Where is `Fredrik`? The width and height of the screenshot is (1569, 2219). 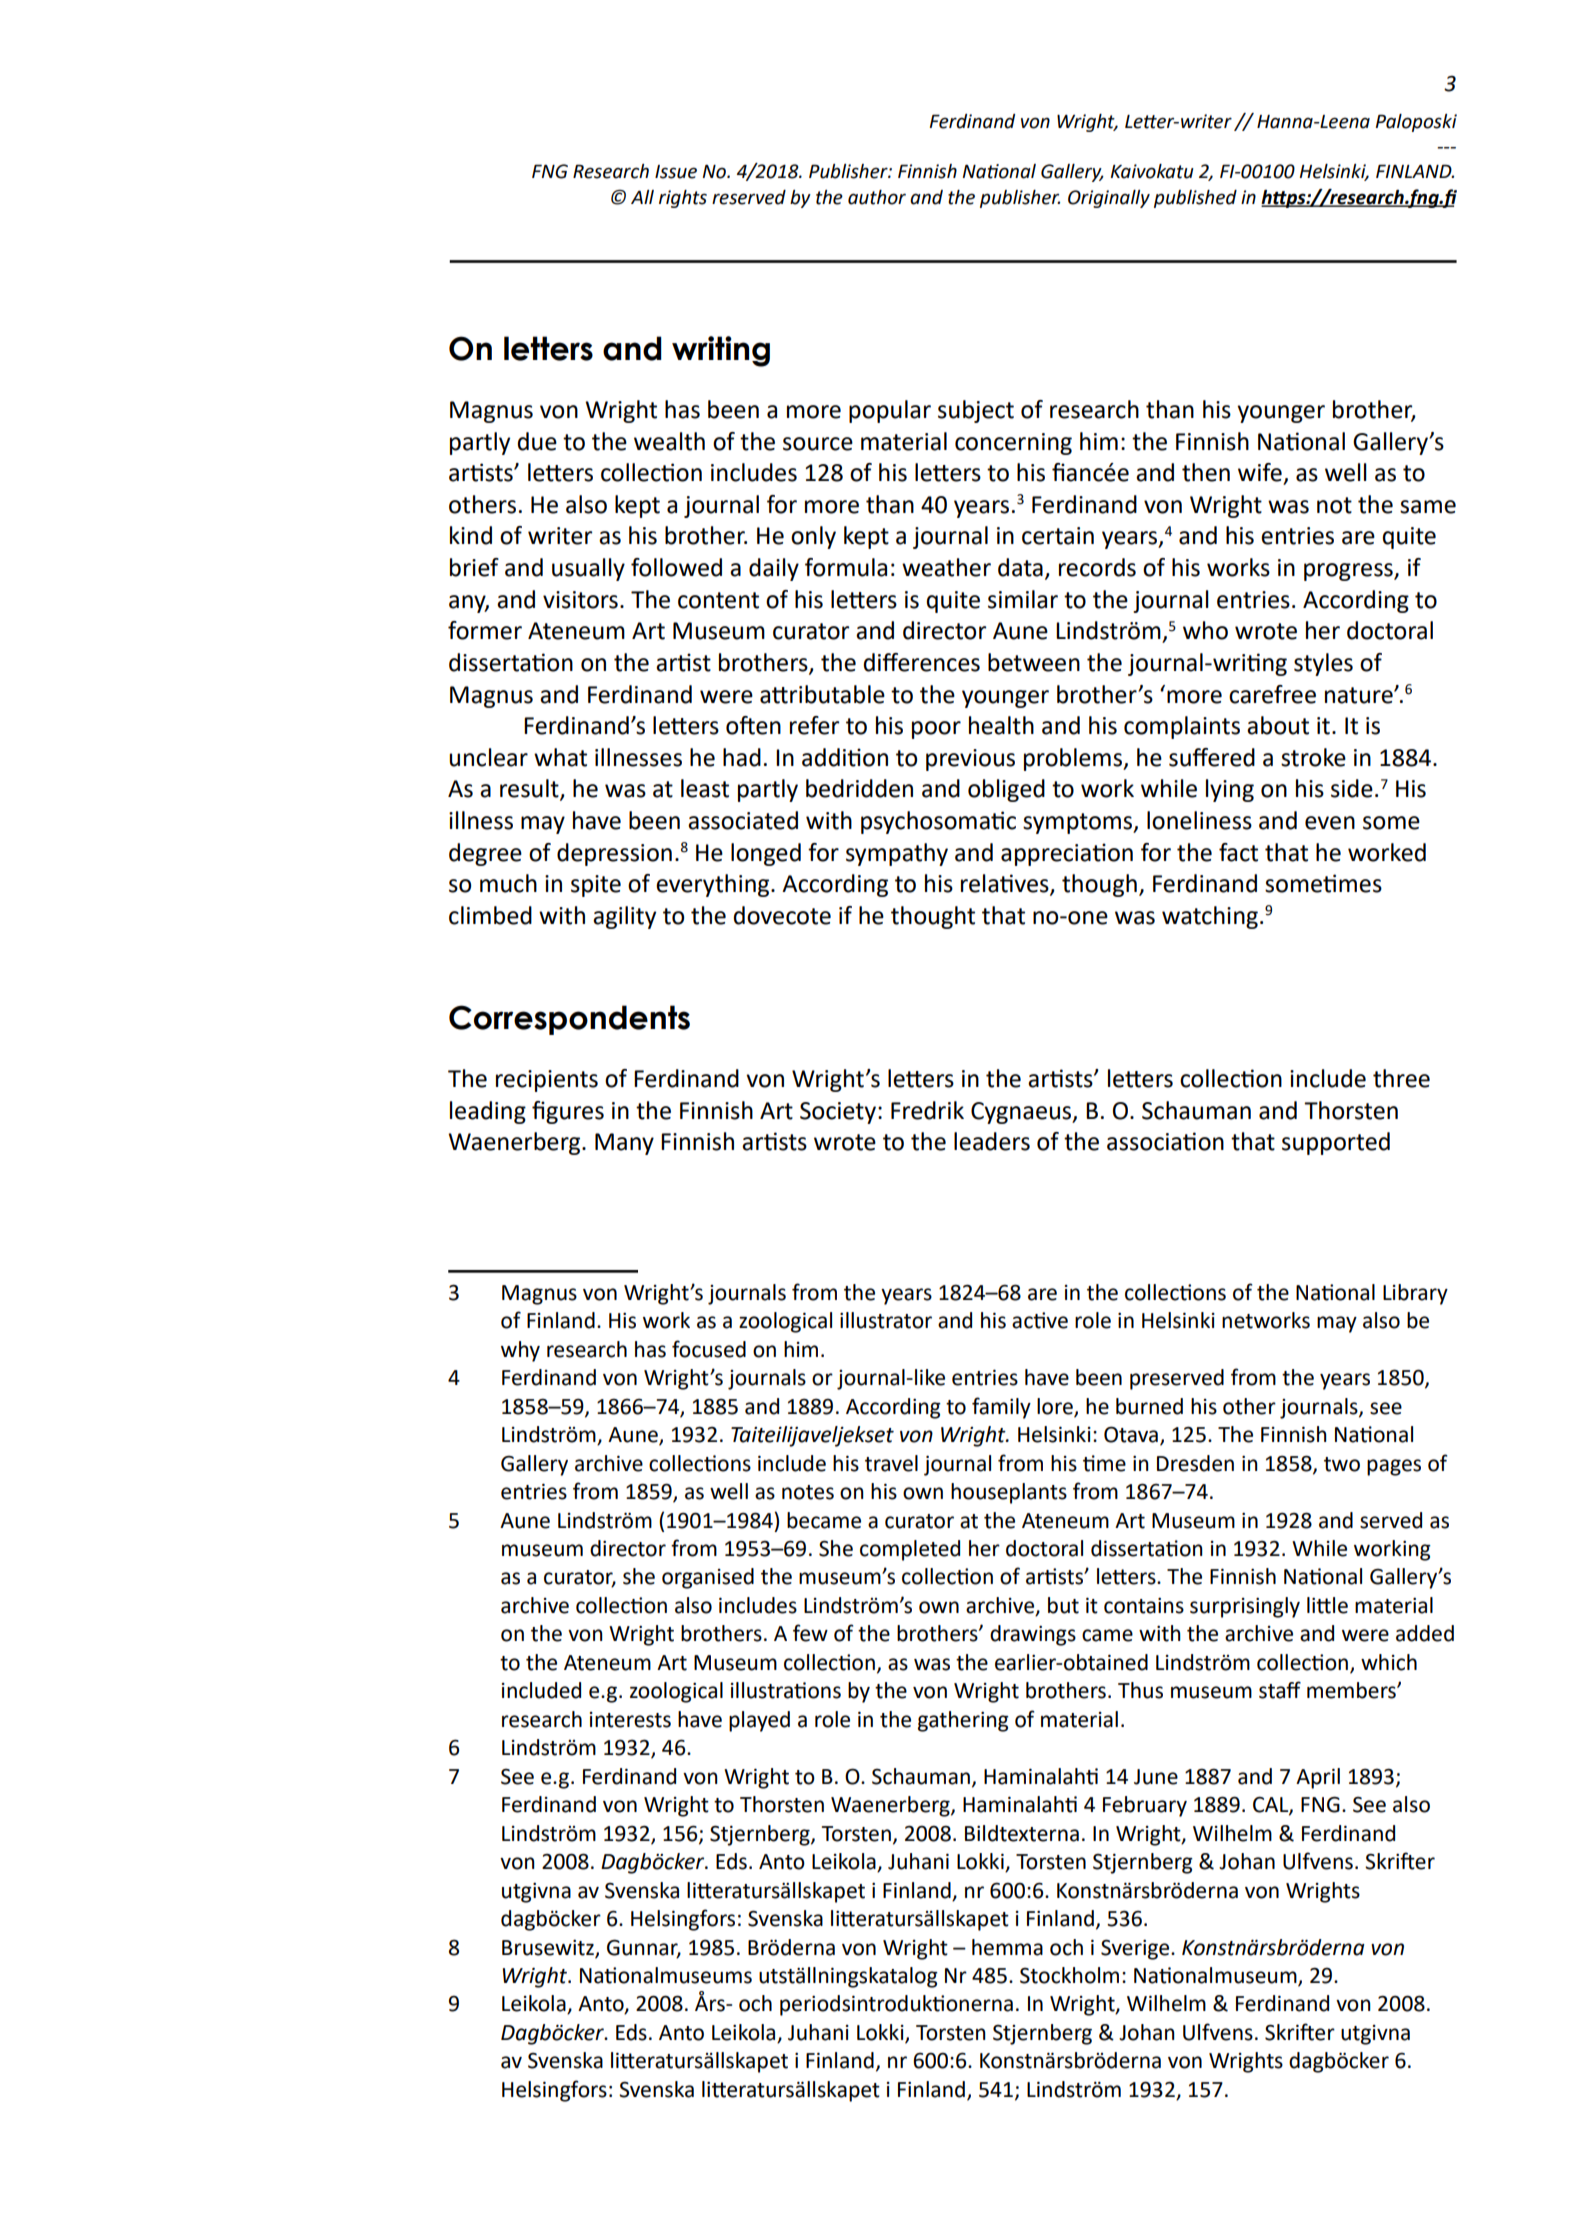 Fredrik is located at coordinates (927, 1110).
